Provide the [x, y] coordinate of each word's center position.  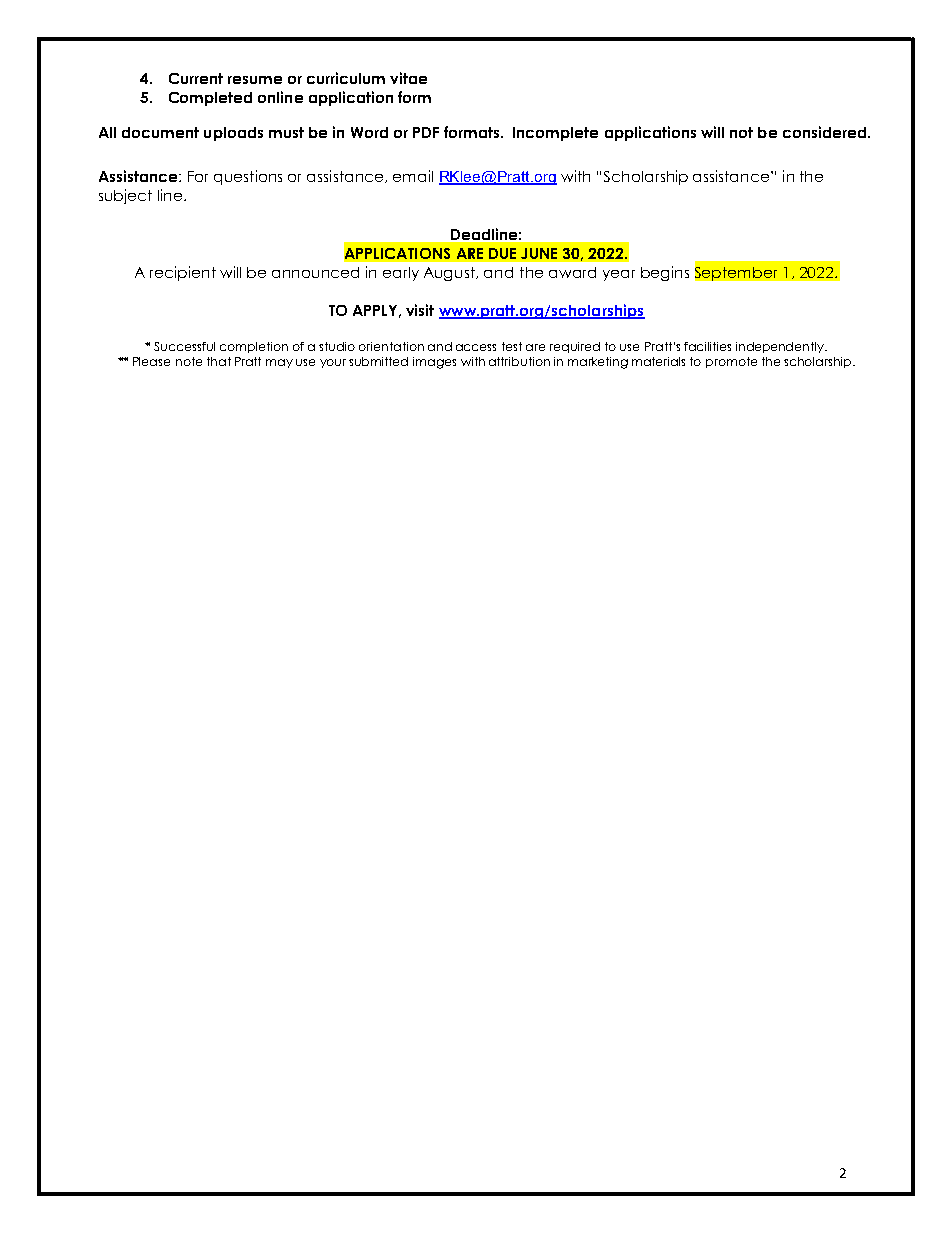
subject [125, 196]
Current [196, 78]
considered [826, 132]
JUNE [539, 253]
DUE [502, 253]
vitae [408, 78]
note [189, 361]
